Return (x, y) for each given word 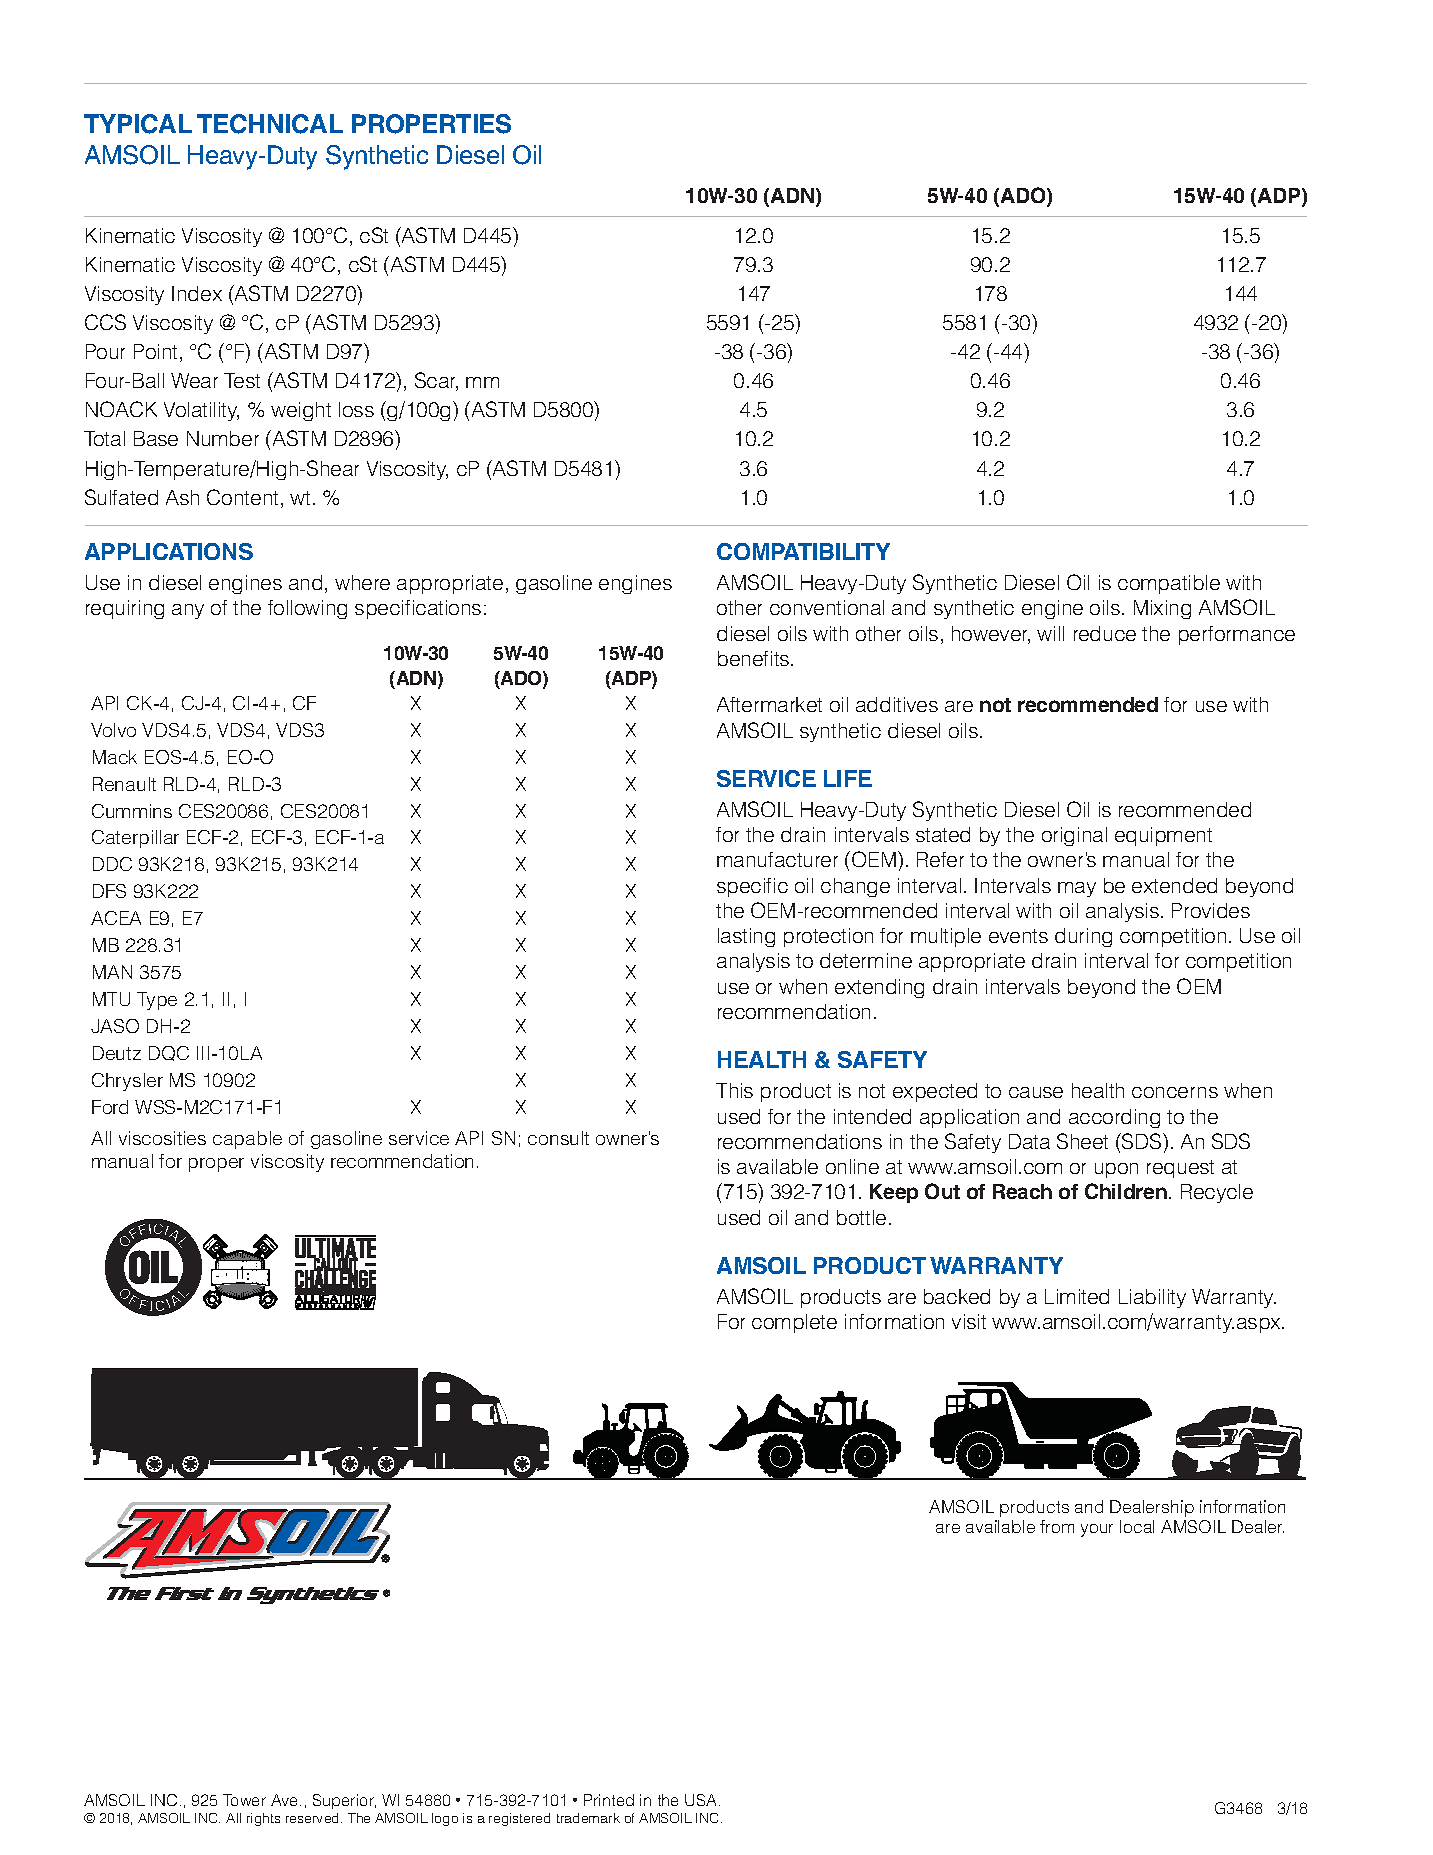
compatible (1169, 584)
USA (702, 1800)
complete (794, 1323)
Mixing (1162, 609)
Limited (1077, 1296)
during (1083, 937)
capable (247, 1140)
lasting (746, 937)
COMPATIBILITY (803, 551)
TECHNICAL (270, 124)
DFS (109, 891)
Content (242, 497)
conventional (827, 607)
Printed (609, 1800)
